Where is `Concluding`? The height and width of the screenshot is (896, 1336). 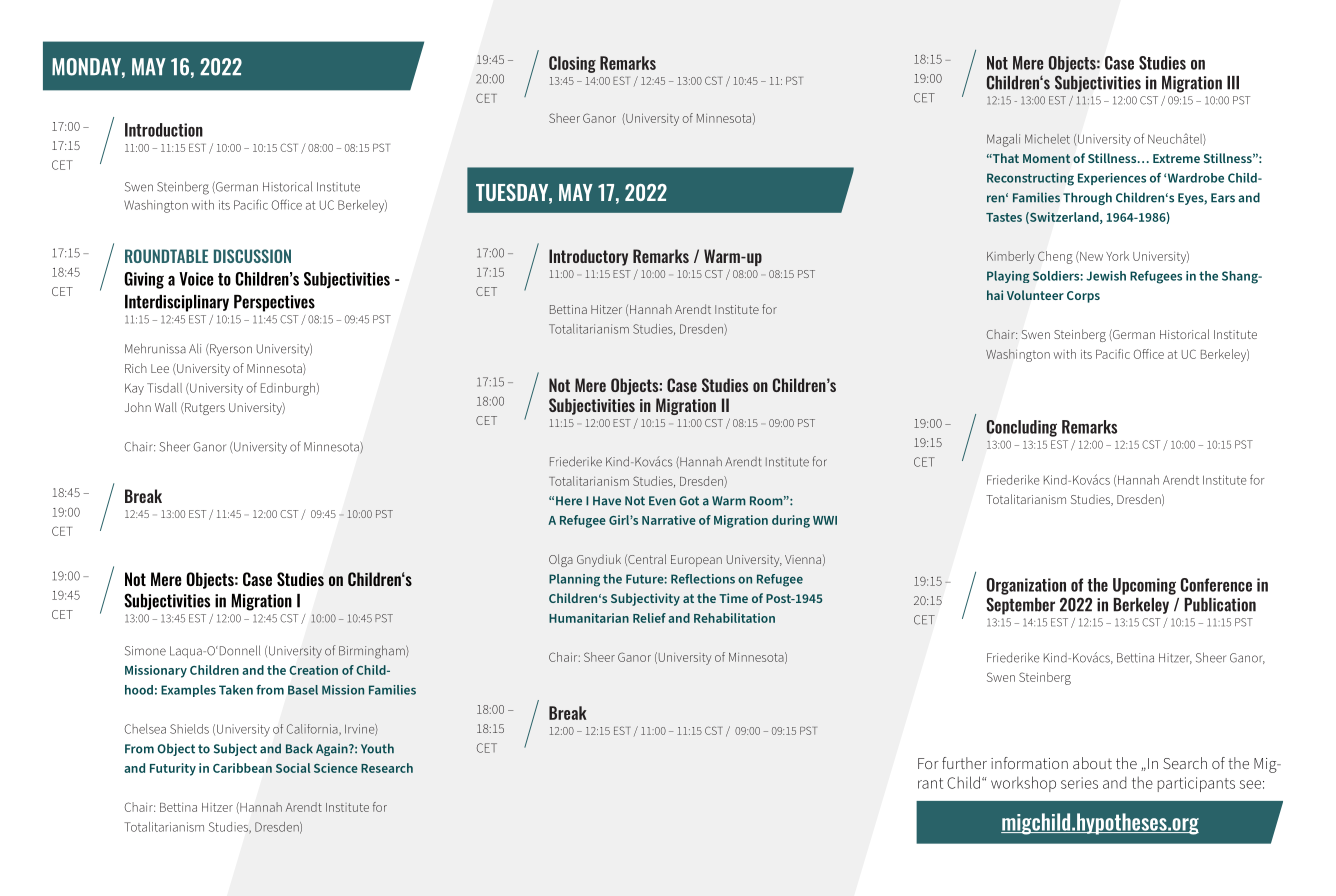 Concluding is located at coordinates (1021, 428).
